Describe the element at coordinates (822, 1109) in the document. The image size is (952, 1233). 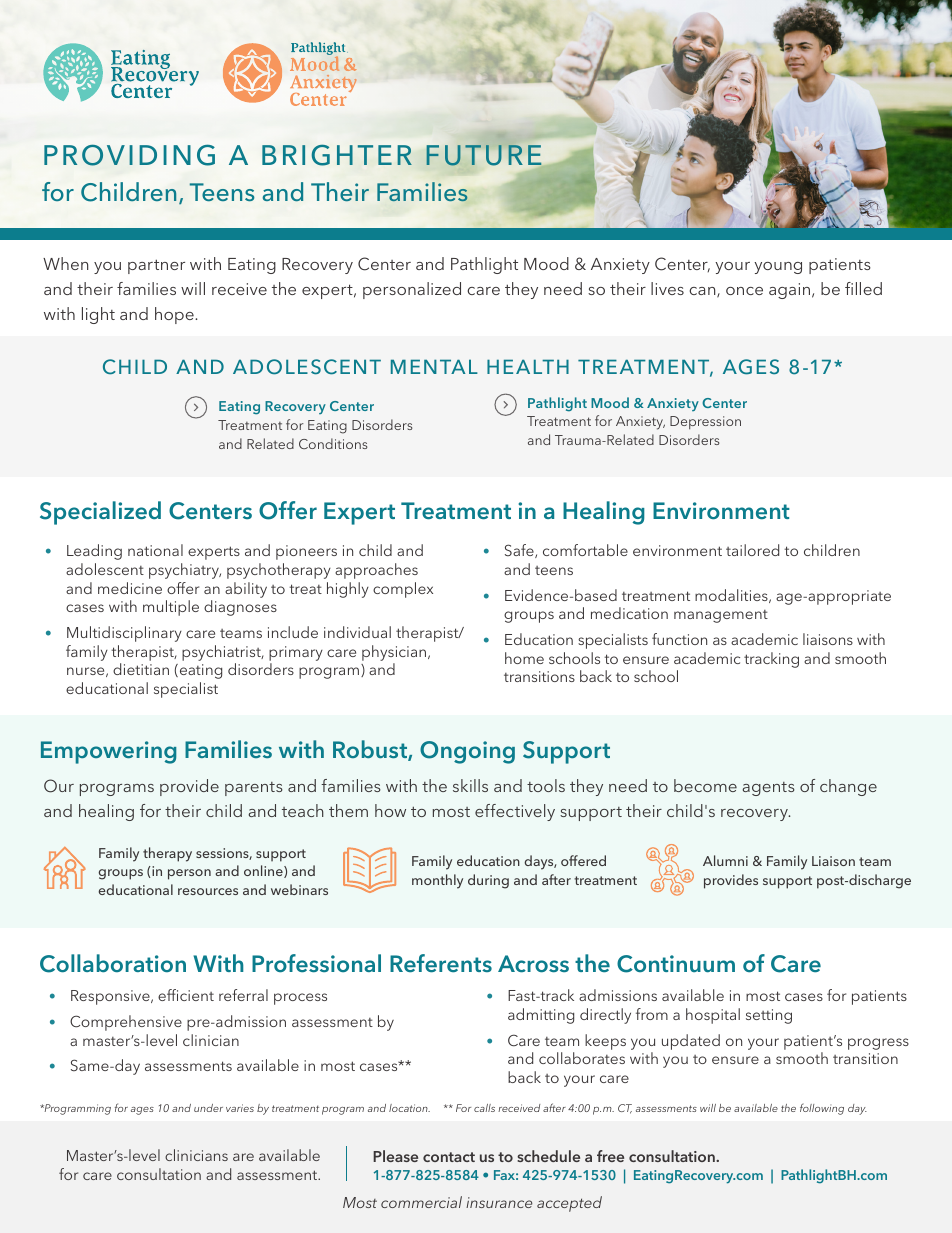
I see `following` at that location.
